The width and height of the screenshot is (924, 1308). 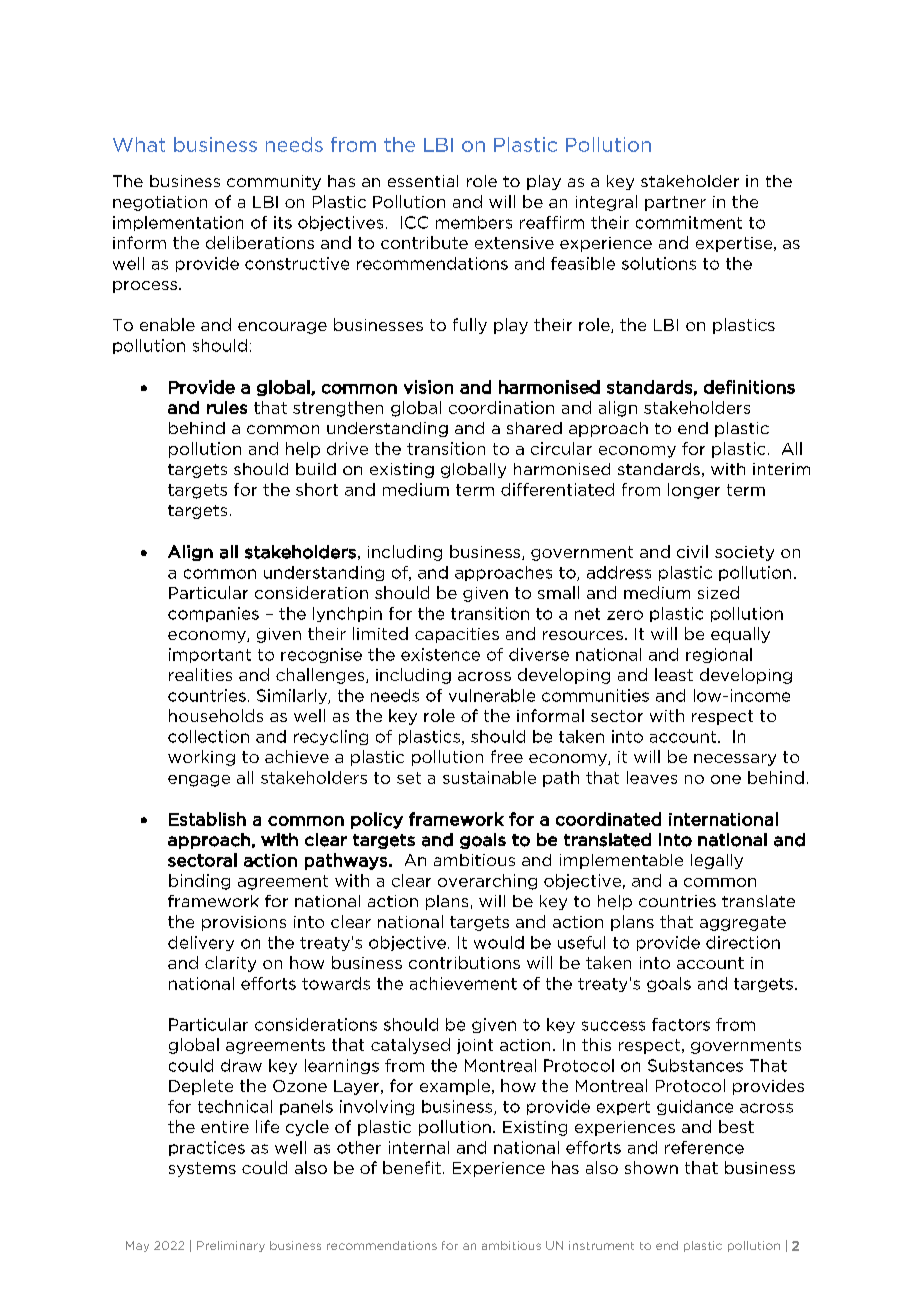 What do you see at coordinates (492, 695) in the screenshot?
I see `vulnerable` at bounding box center [492, 695].
